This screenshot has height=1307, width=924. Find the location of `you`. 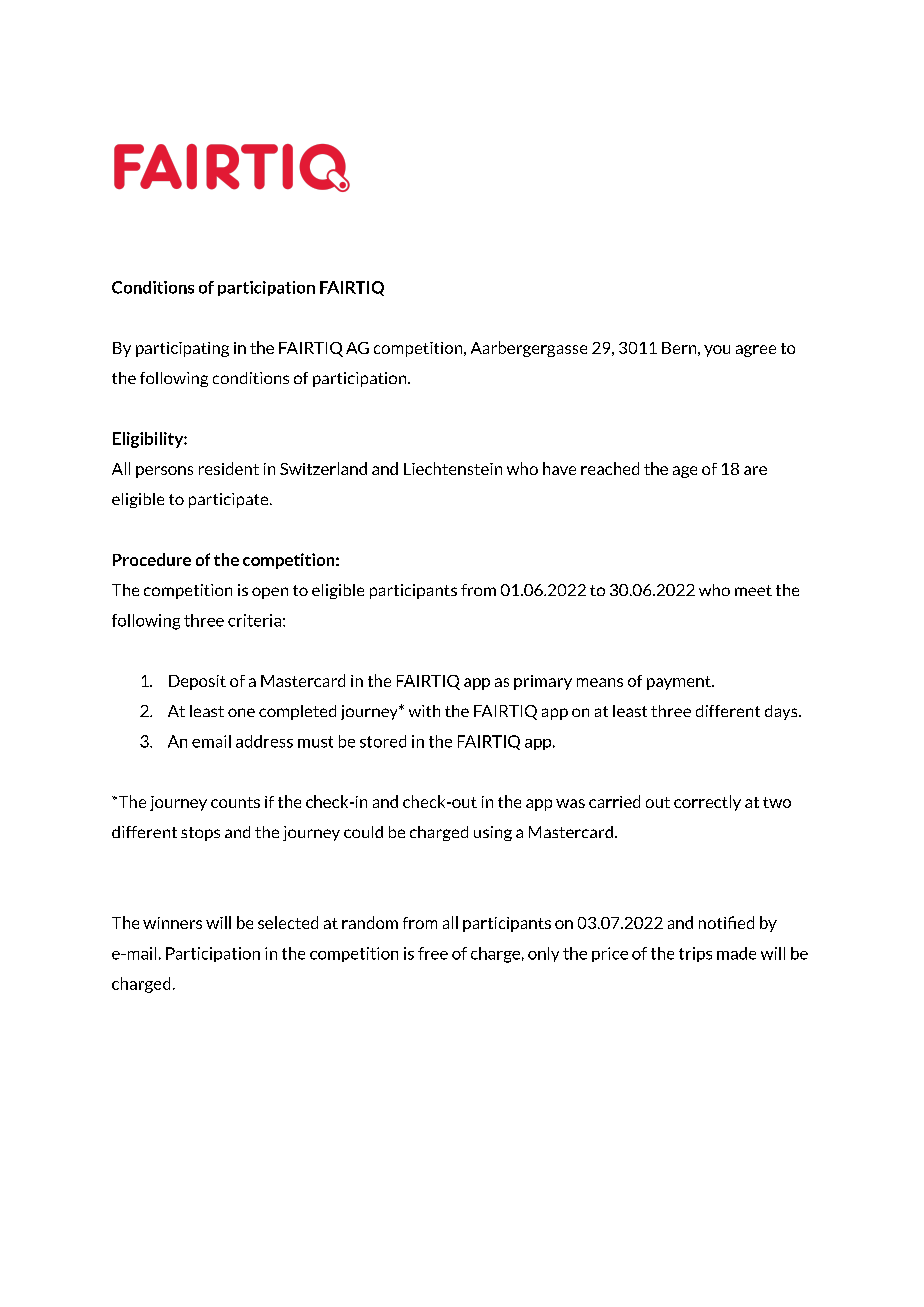

you is located at coordinates (717, 351).
